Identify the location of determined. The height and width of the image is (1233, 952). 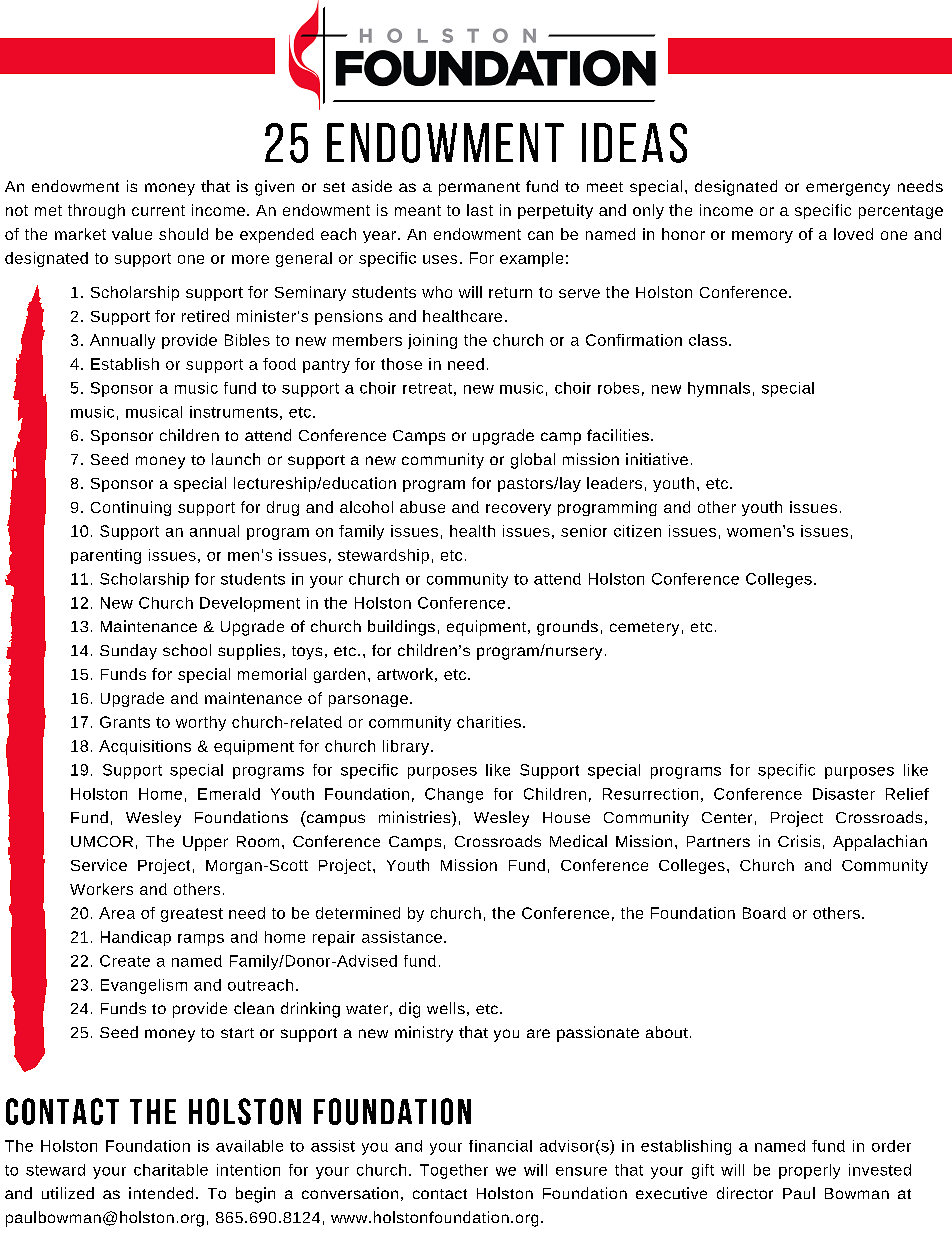
(358, 913).
